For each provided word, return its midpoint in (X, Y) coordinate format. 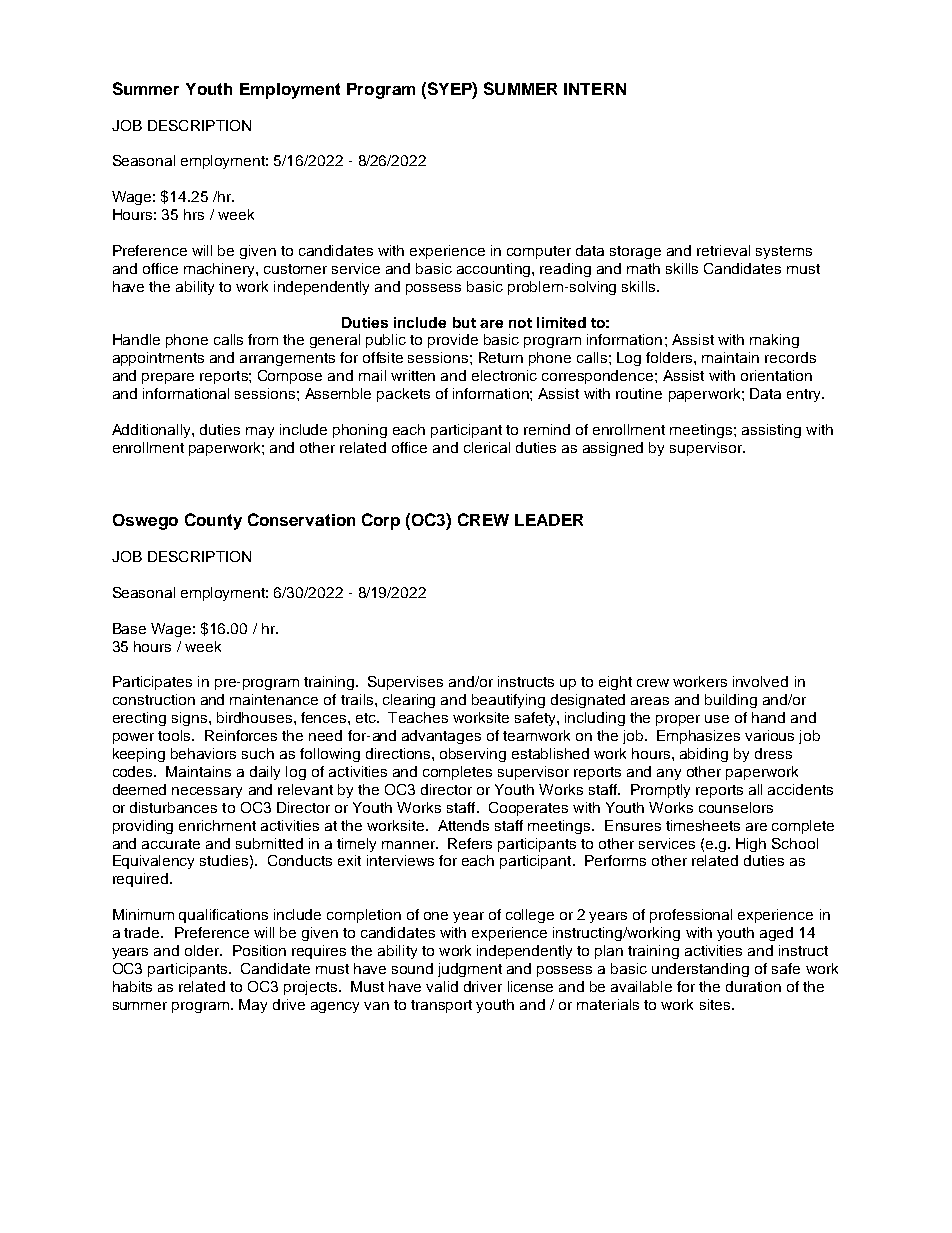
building (731, 701)
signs (191, 719)
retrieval (723, 250)
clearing (409, 701)
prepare (168, 378)
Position (259, 950)
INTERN (595, 89)
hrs (194, 214)
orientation (776, 375)
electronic (504, 375)
